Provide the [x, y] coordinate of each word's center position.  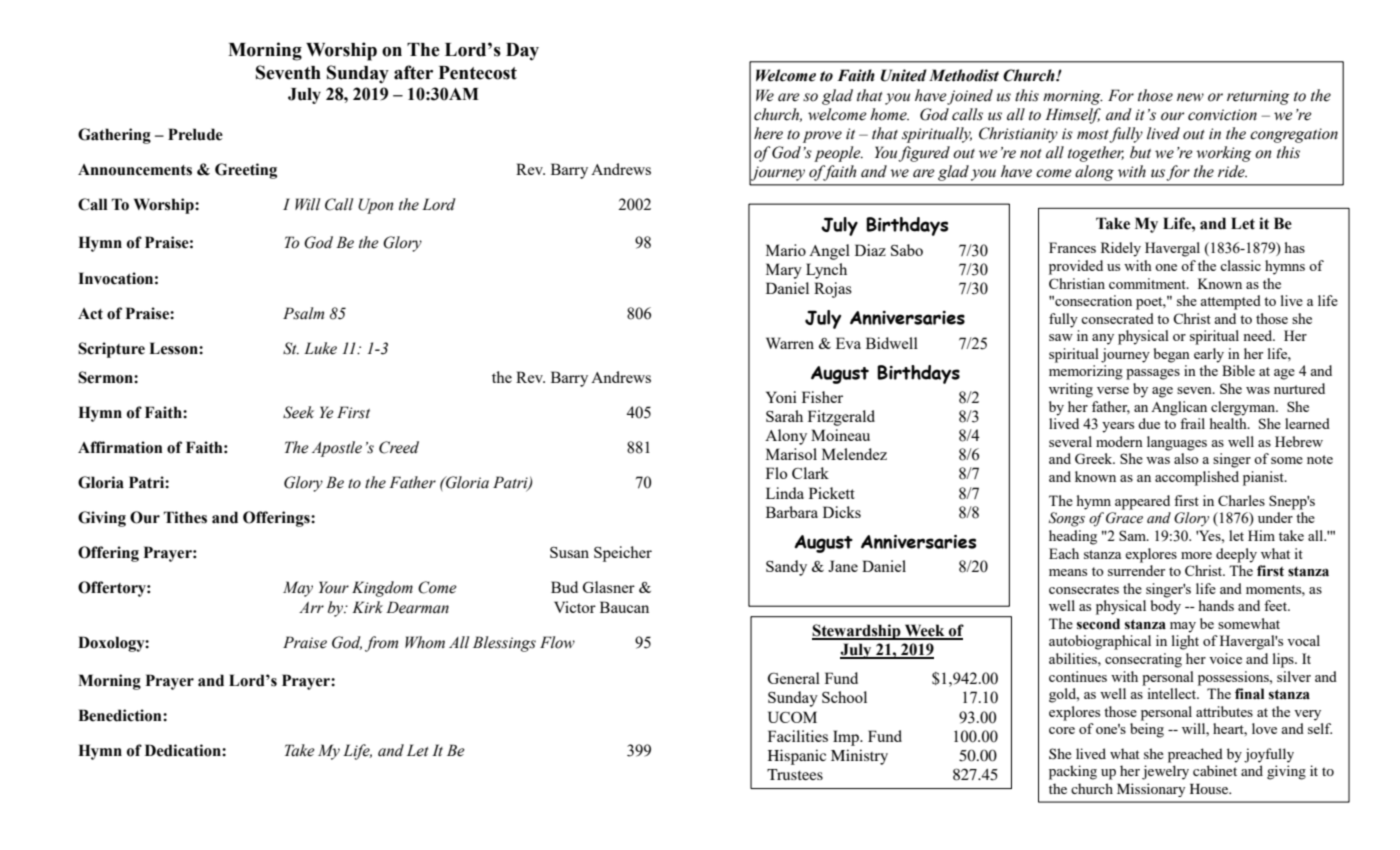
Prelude [195, 134]
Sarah [784, 416]
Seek [298, 412]
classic [1240, 265]
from [381, 644]
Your [334, 587]
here [768, 133]
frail [1192, 423]
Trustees [795, 774]
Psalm [303, 313]
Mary [784, 271]
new [1190, 97]
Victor [575, 607]
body [1165, 607]
